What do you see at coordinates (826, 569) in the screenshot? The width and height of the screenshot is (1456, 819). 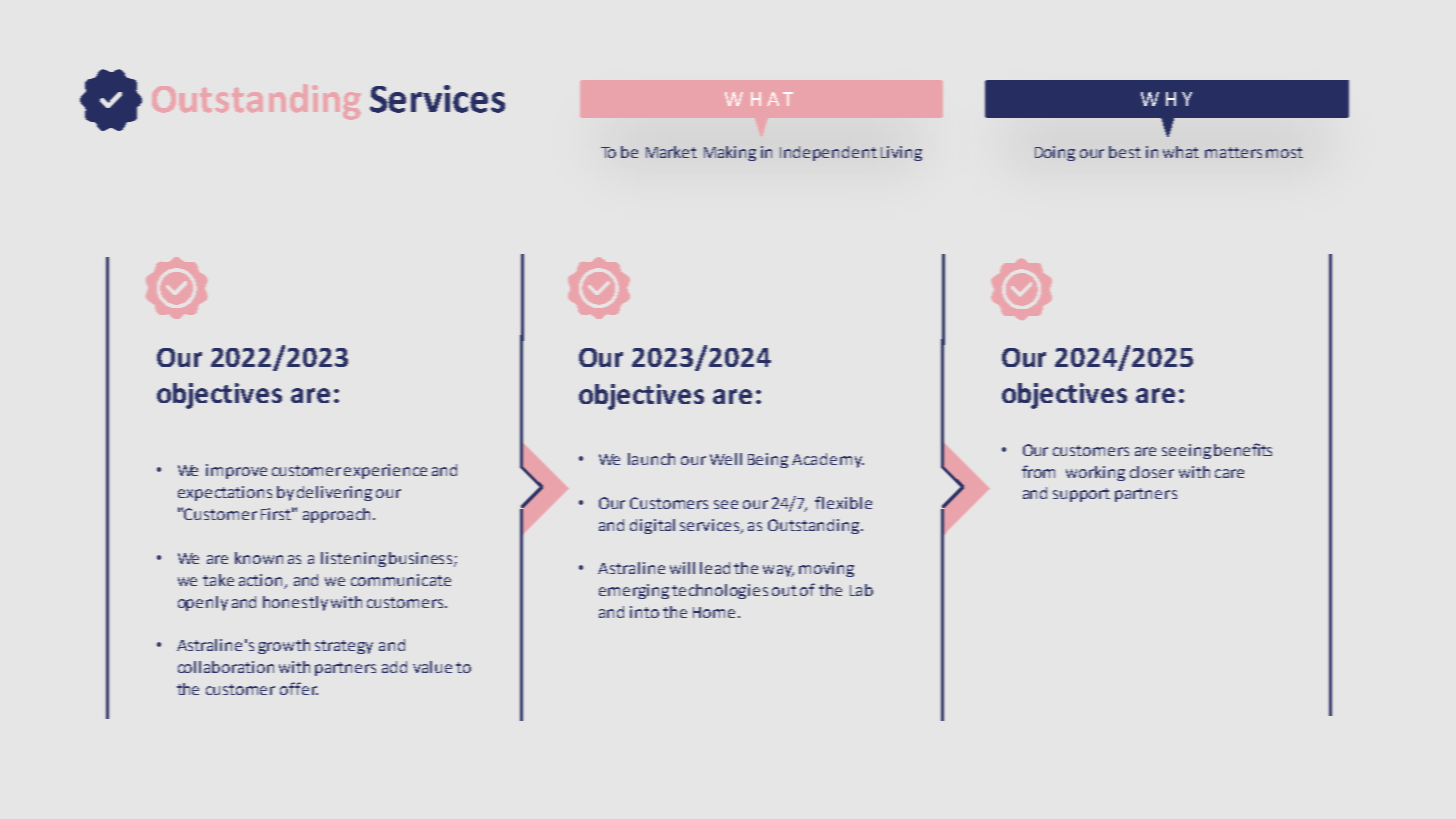 I see `moving` at bounding box center [826, 569].
